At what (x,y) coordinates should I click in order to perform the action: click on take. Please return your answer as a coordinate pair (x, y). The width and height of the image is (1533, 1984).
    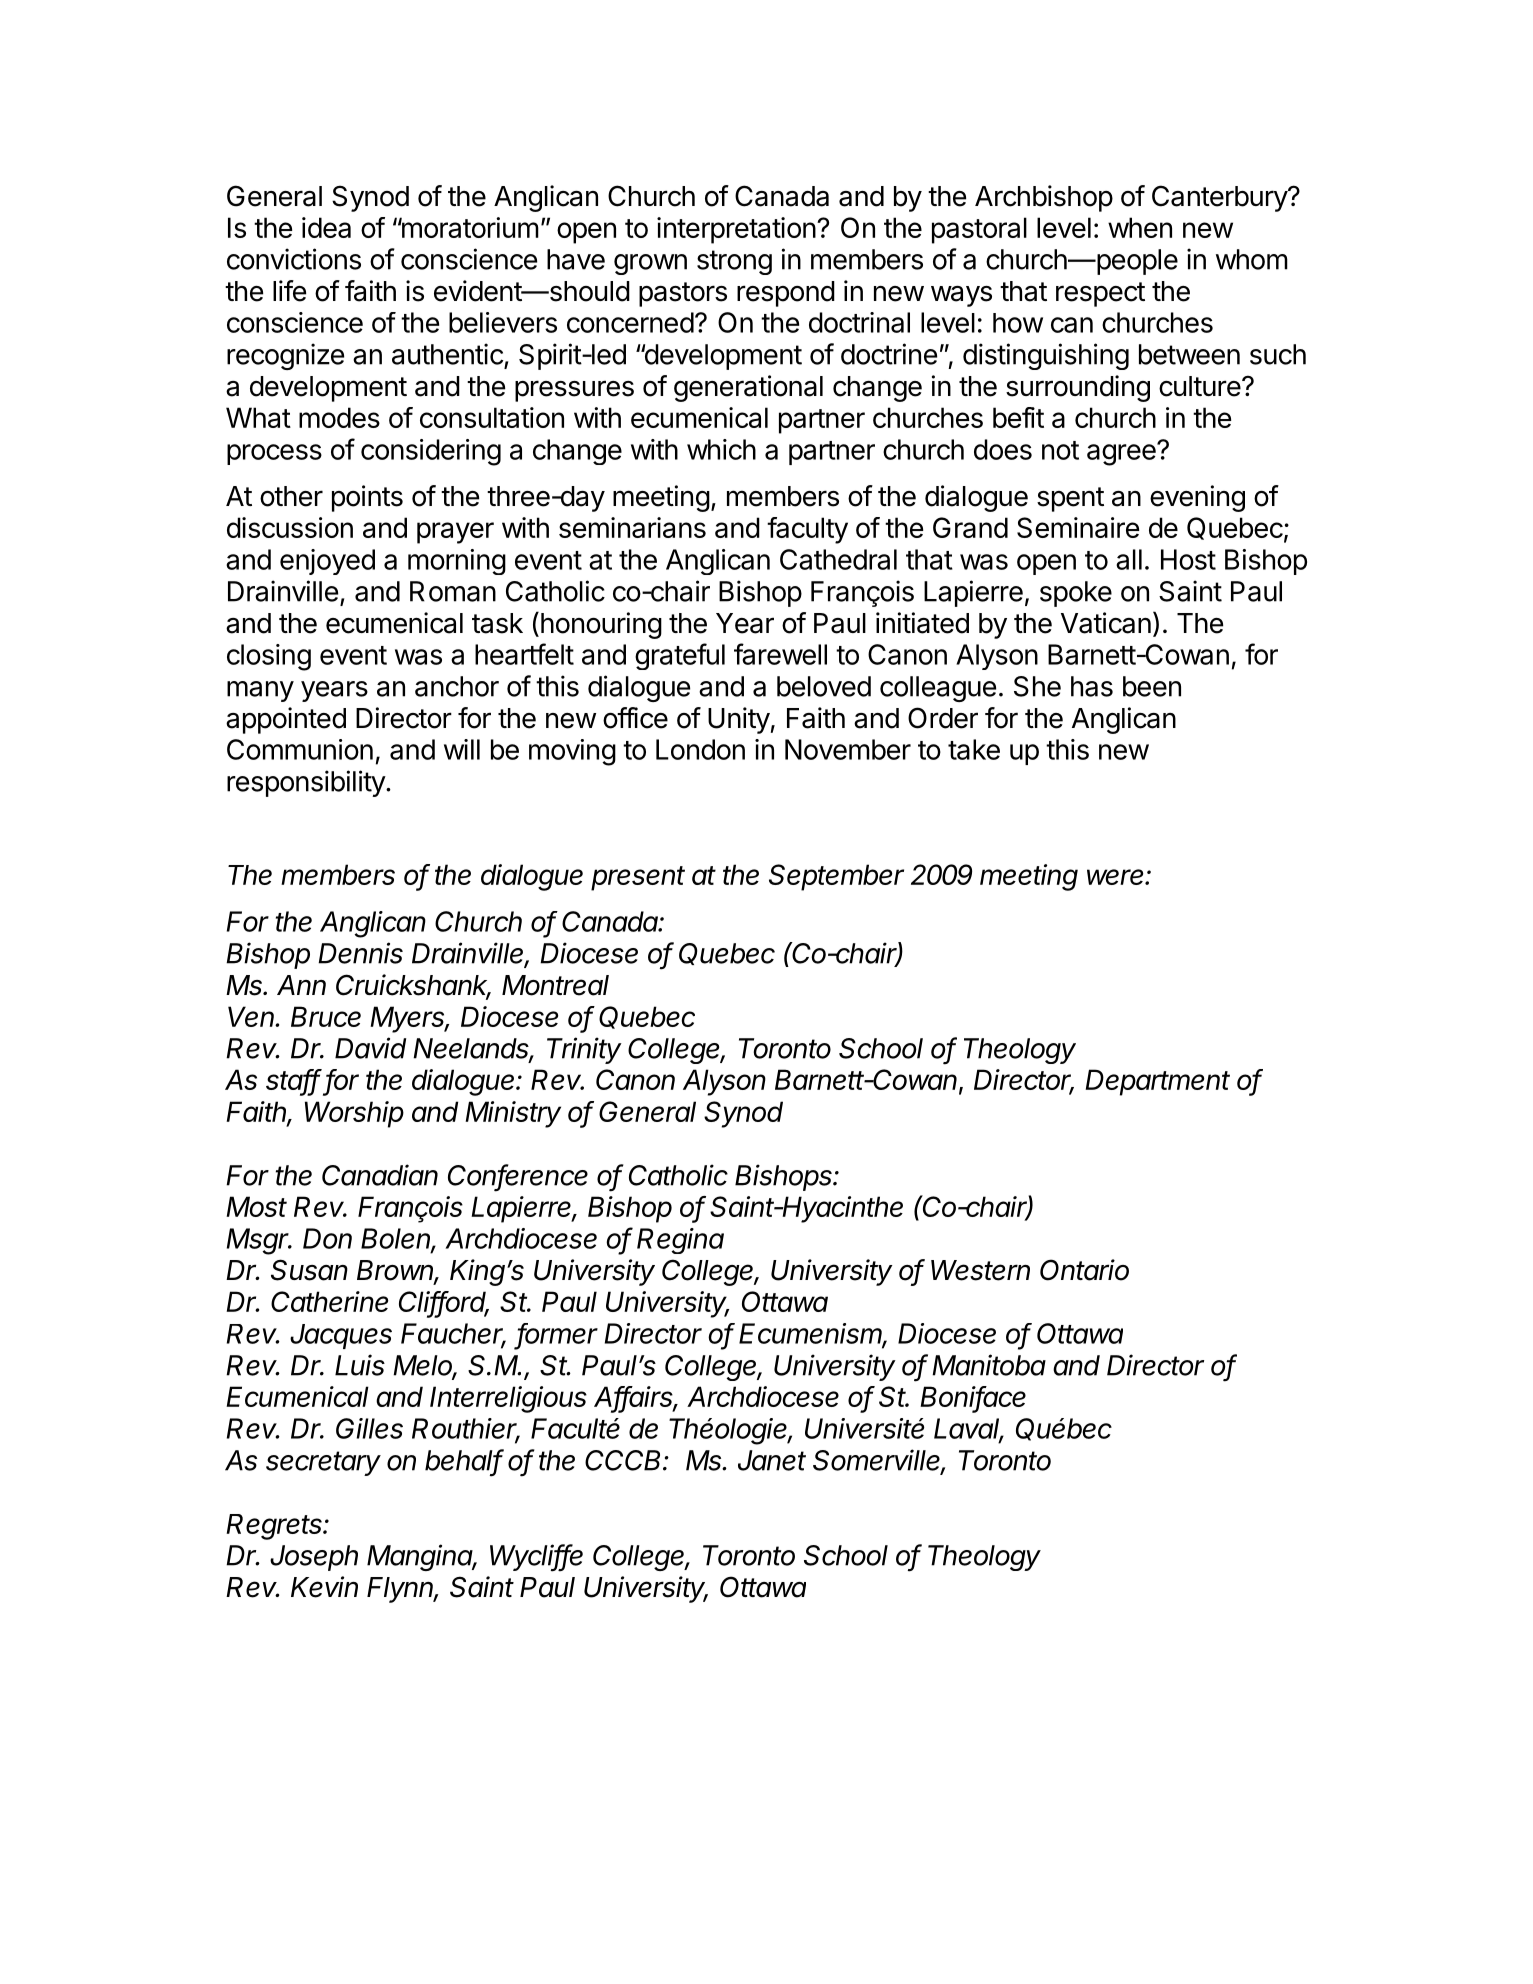
    Looking at the image, I should click on (974, 749).
